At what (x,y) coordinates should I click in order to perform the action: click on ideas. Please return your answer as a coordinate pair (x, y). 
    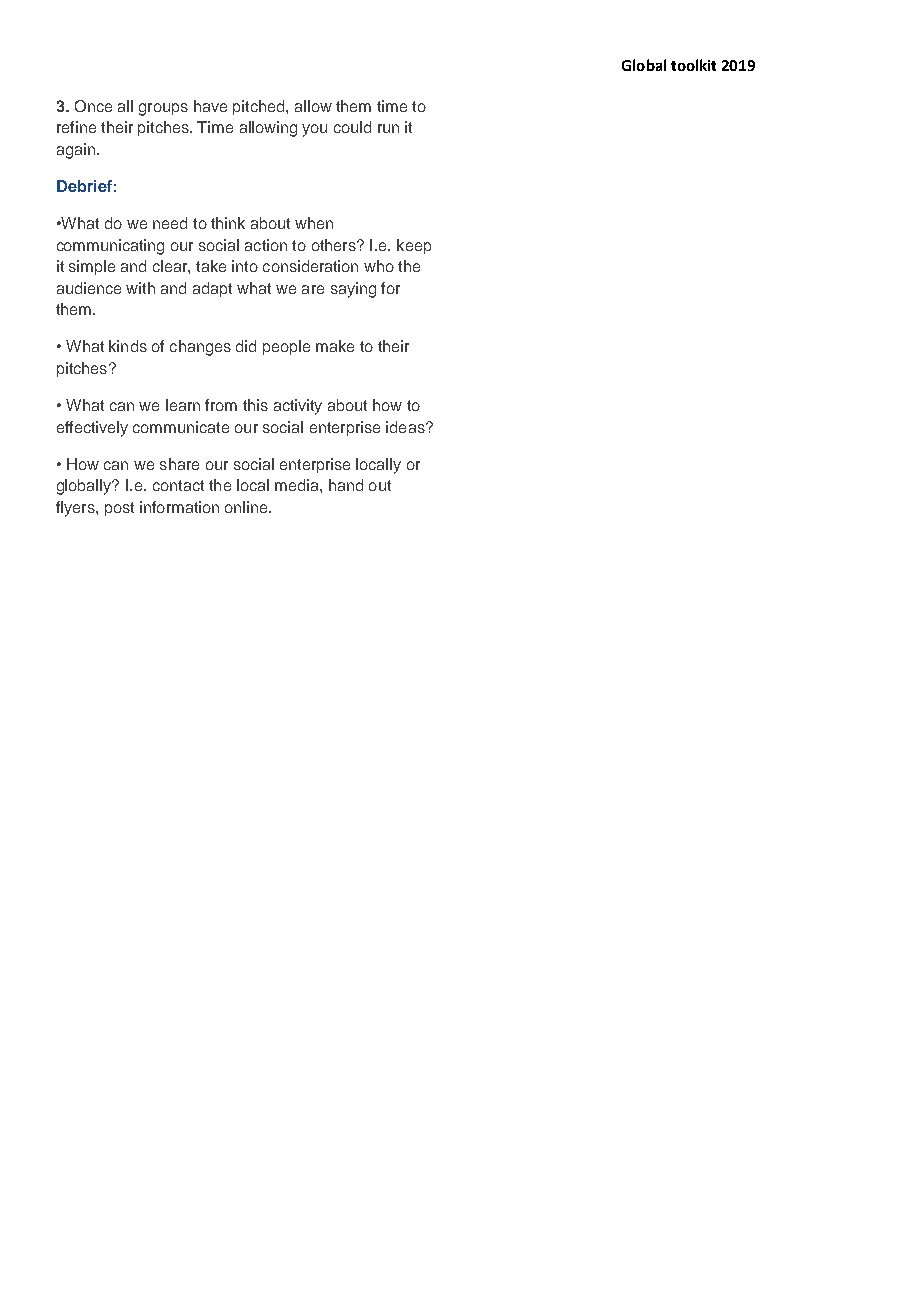
    Looking at the image, I should click on (406, 427).
